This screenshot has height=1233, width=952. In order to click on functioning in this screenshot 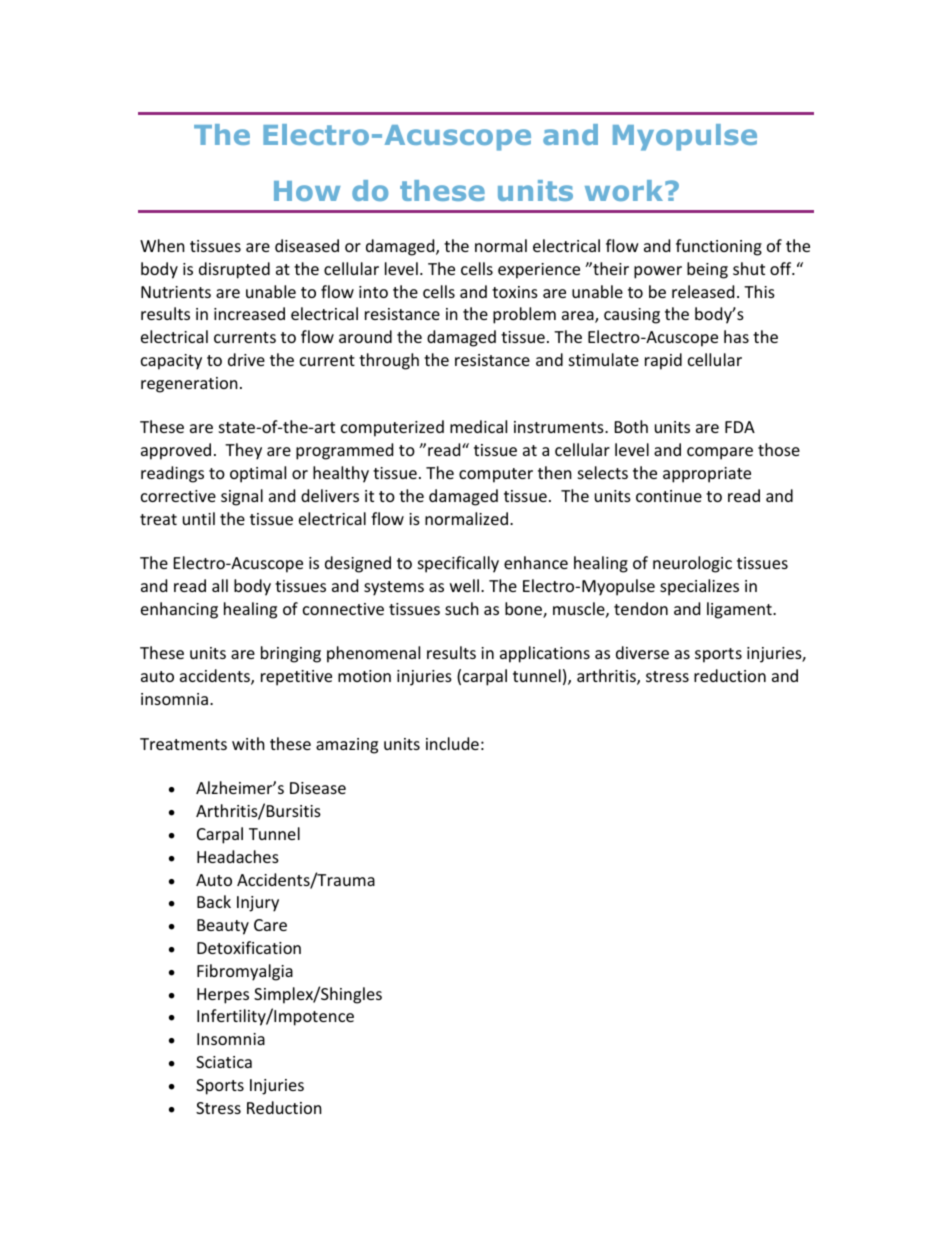, I will do `click(719, 247)`.
